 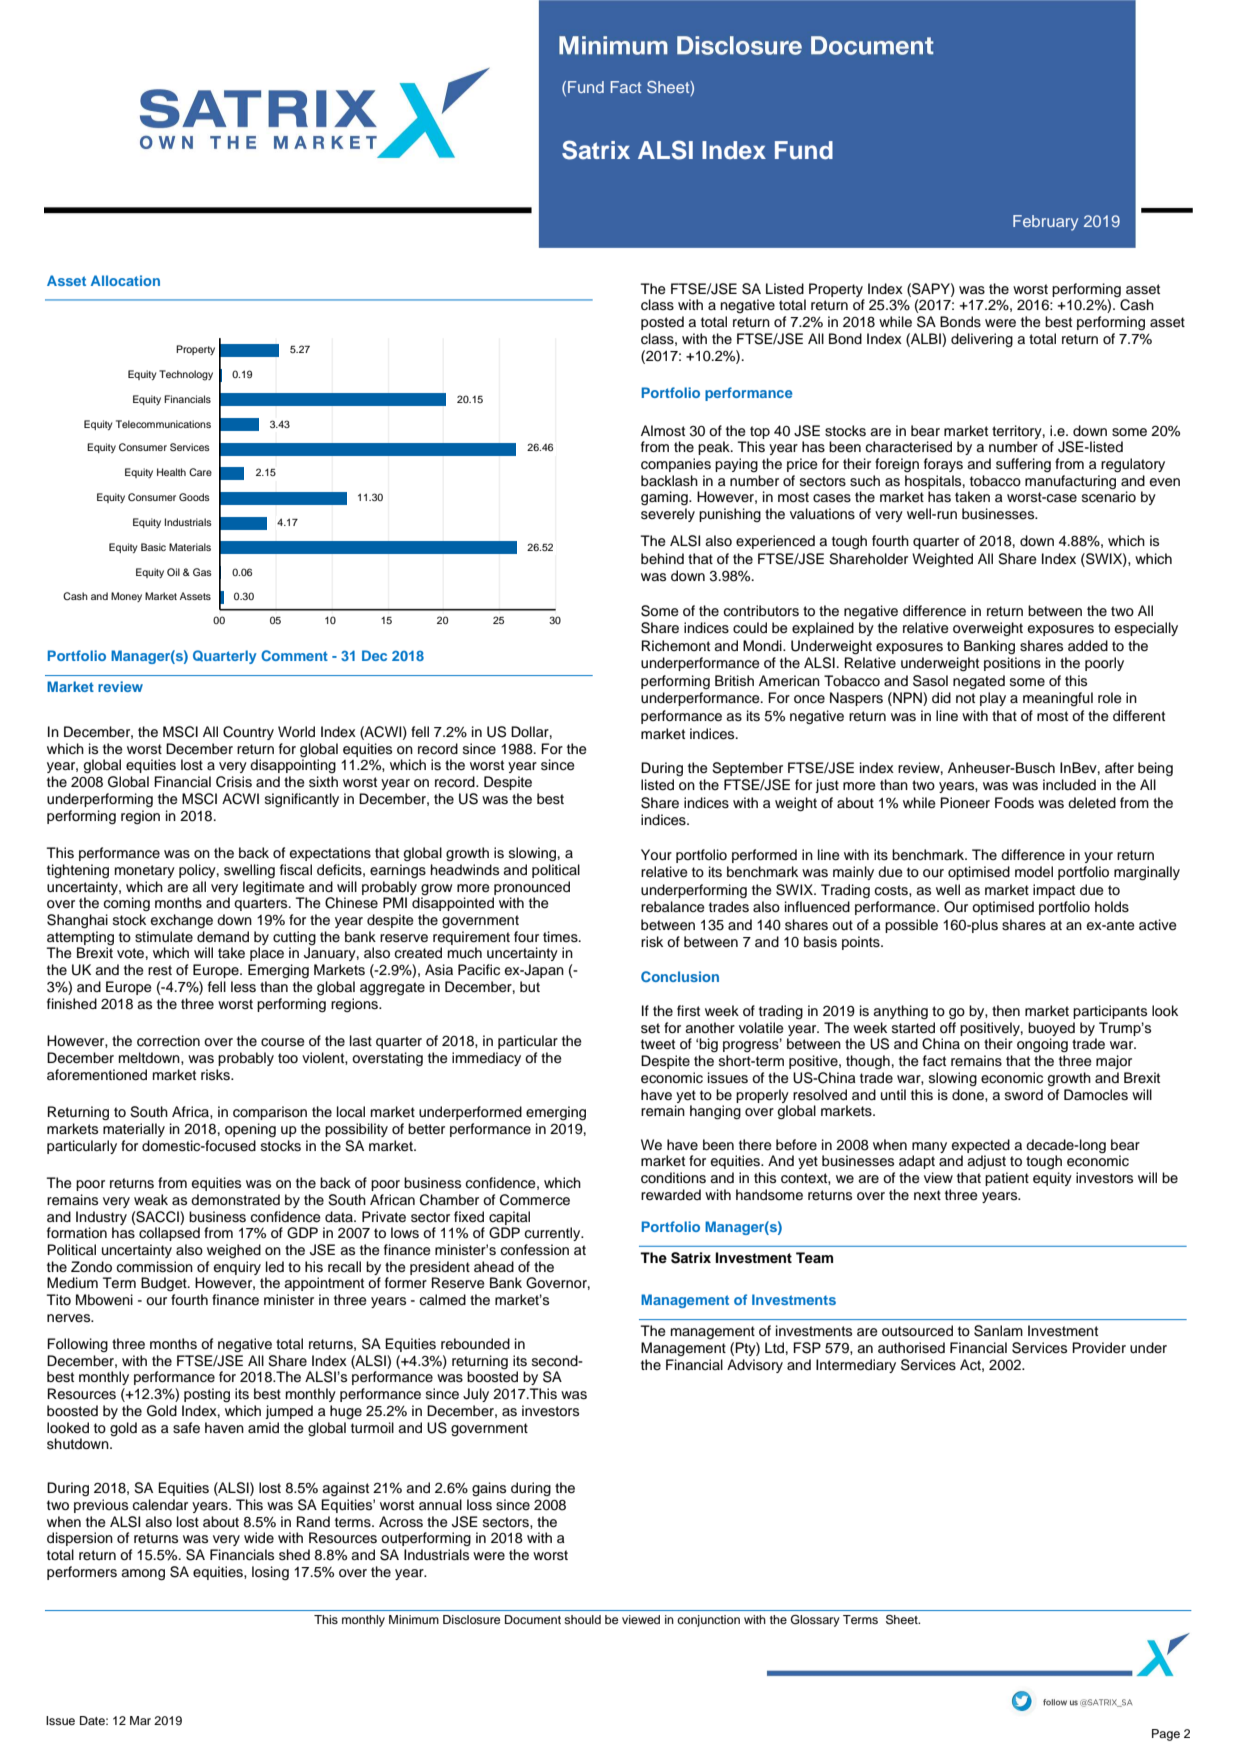 I want to click on Money, so click(x=126, y=597).
